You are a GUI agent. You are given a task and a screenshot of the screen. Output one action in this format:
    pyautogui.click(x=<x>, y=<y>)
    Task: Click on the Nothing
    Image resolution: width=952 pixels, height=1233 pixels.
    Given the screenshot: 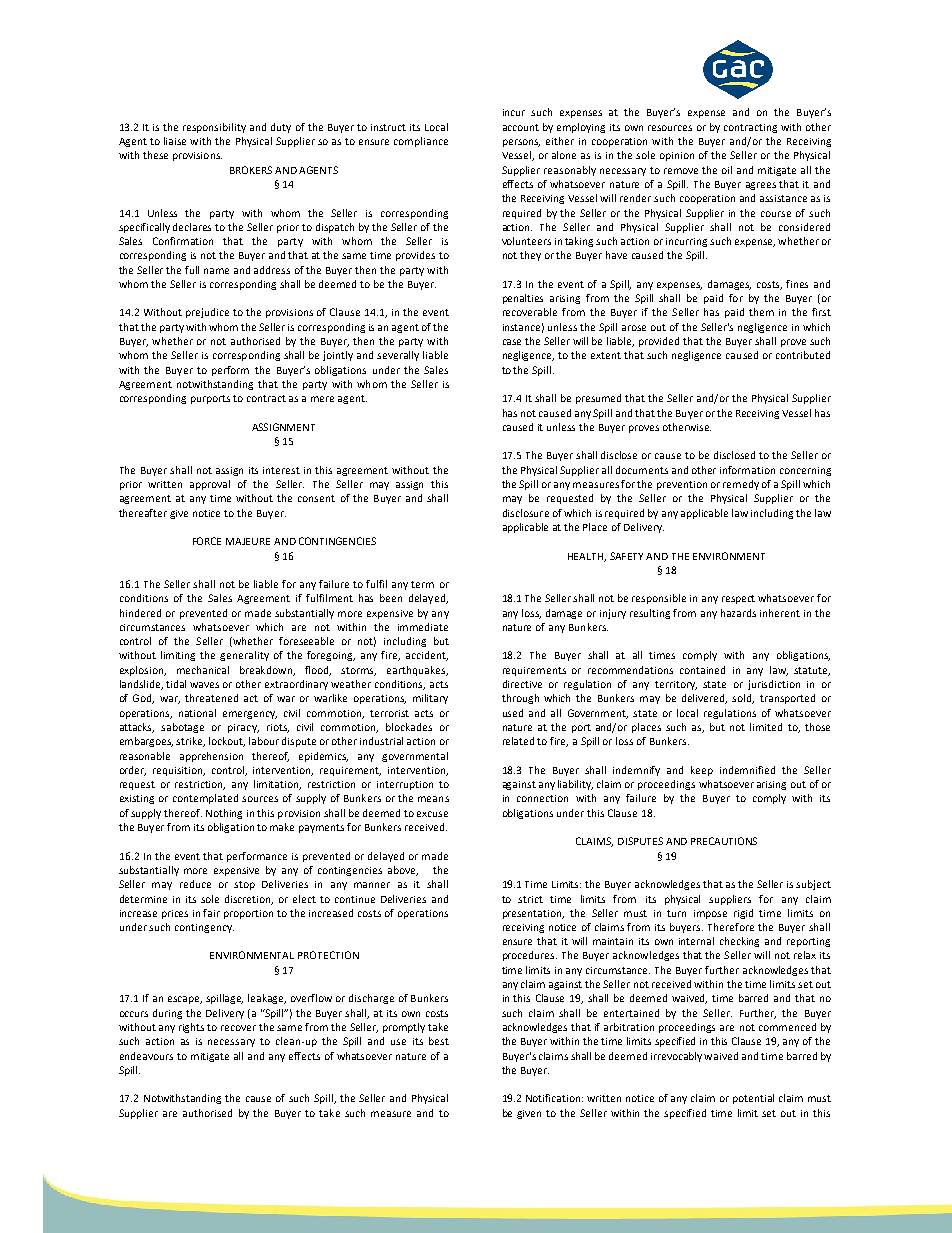 What is the action you would take?
    pyautogui.click(x=224, y=814)
